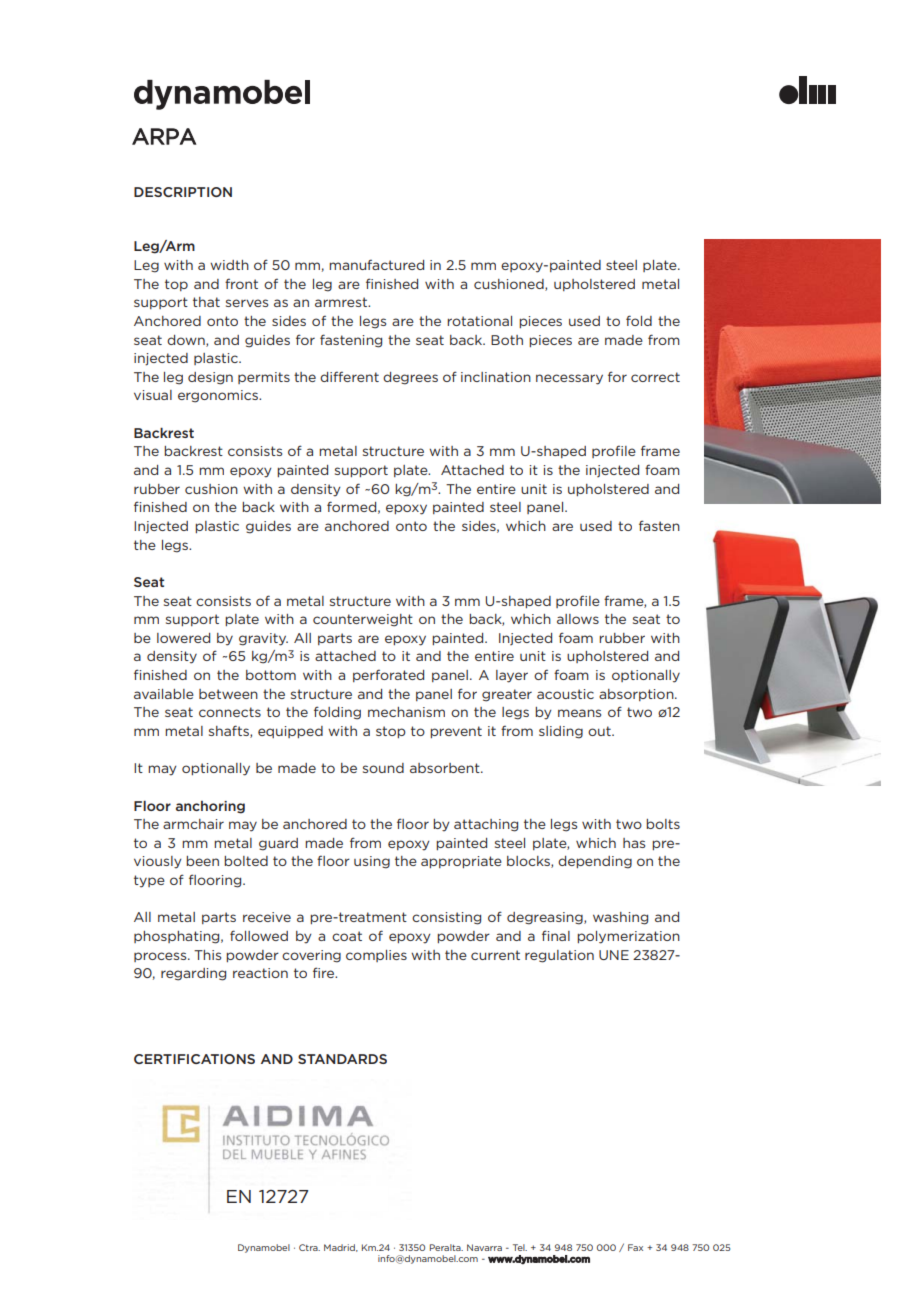 This screenshot has height=1308, width=924. What do you see at coordinates (194, 1059) in the screenshot?
I see `CERTIFICATIONS` at bounding box center [194, 1059].
